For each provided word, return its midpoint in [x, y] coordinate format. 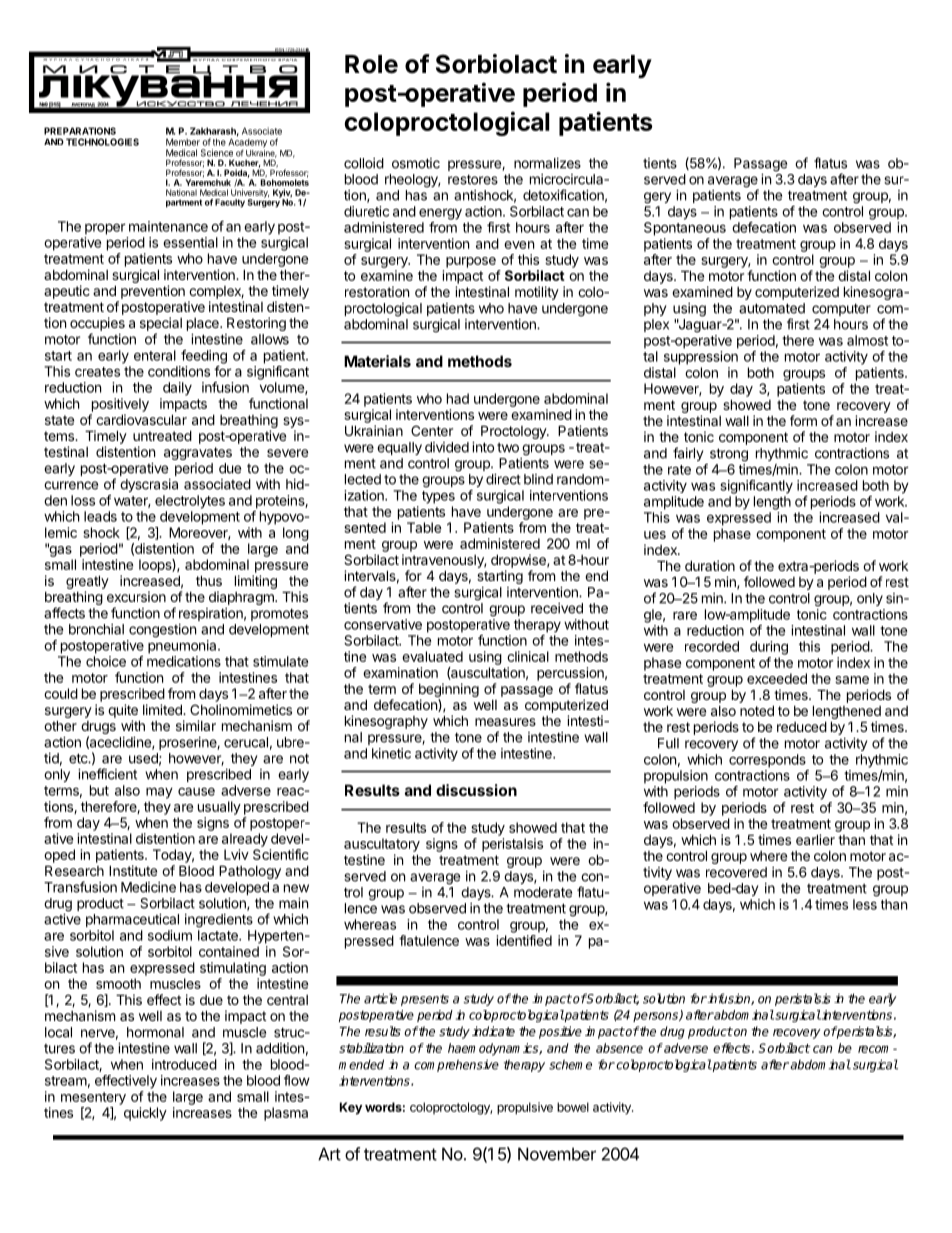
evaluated [432, 656]
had [458, 398]
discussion [476, 790]
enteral [155, 355]
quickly [145, 1114]
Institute [133, 870]
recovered [736, 872]
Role [371, 64]
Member [183, 142]
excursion [136, 596]
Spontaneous [685, 229]
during [769, 648]
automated [772, 308]
